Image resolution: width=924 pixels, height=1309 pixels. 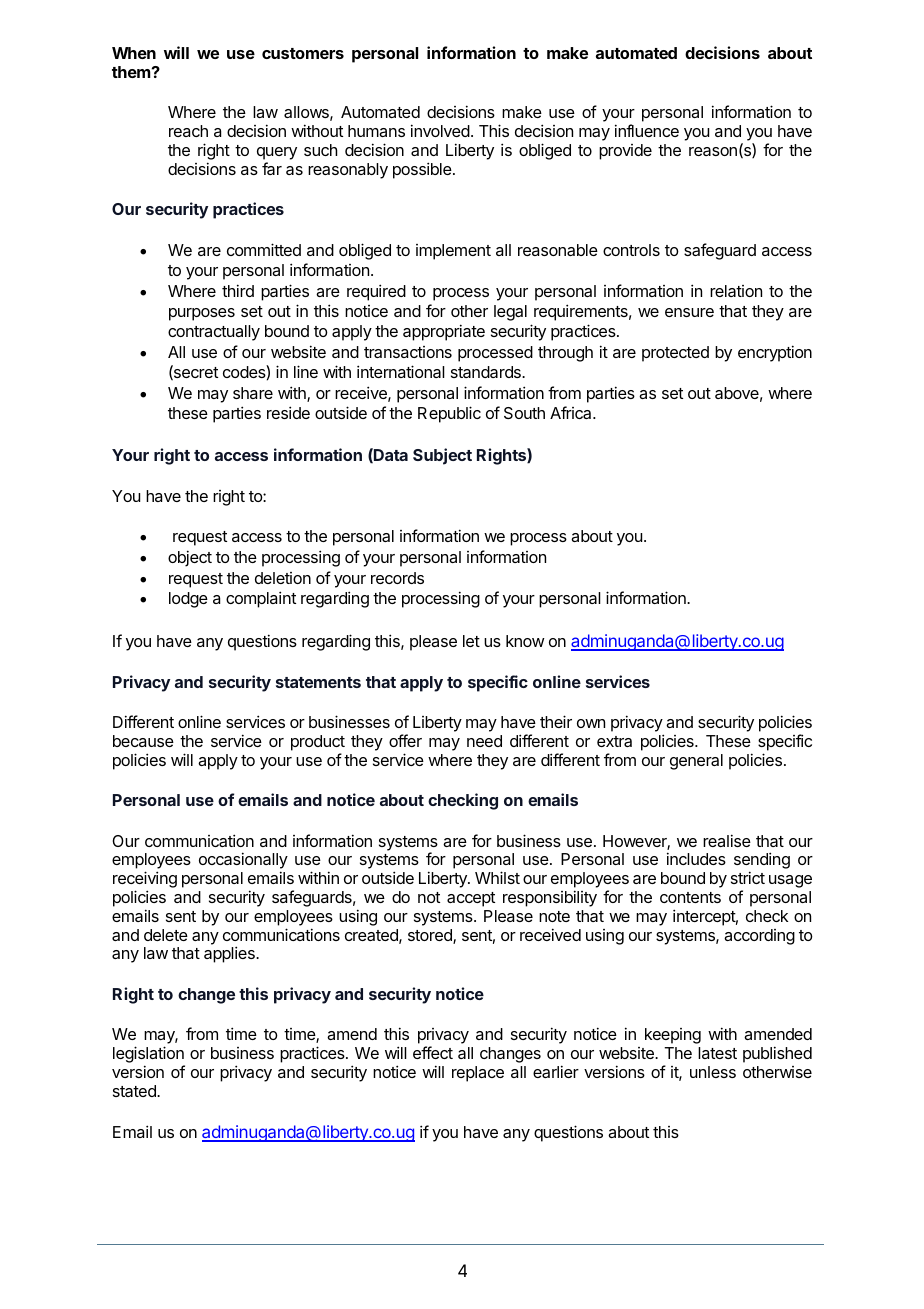 I want to click on records, so click(x=397, y=578).
